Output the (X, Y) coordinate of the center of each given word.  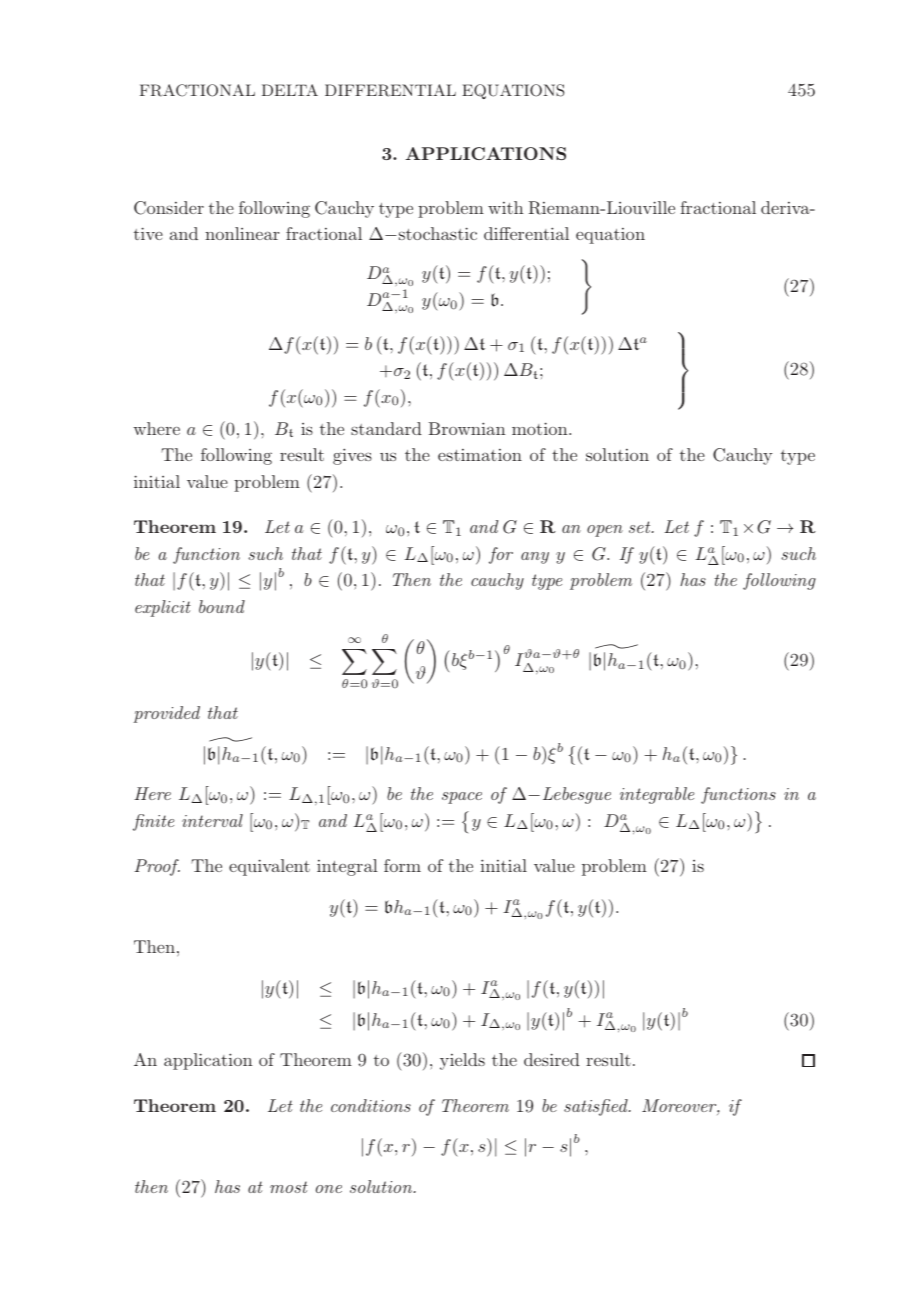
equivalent (269, 867)
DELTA (290, 90)
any (535, 558)
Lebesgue (577, 795)
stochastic (438, 233)
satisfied (597, 1107)
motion (541, 428)
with (505, 207)
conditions (371, 1105)
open (605, 531)
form (402, 865)
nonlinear (242, 233)
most (289, 1187)
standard (386, 428)
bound (222, 606)
